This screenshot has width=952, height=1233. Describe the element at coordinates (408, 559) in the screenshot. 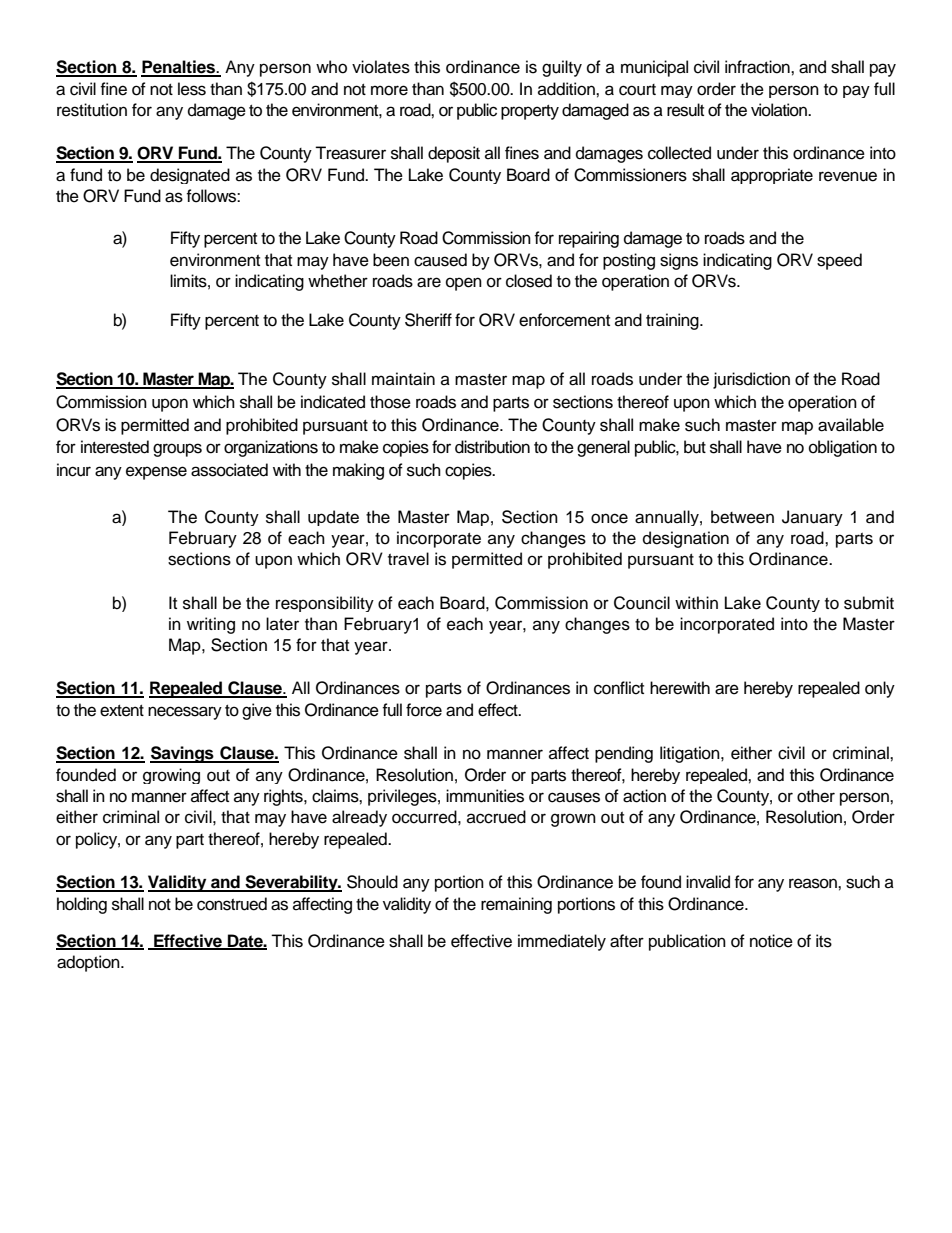

I see `travel` at that location.
